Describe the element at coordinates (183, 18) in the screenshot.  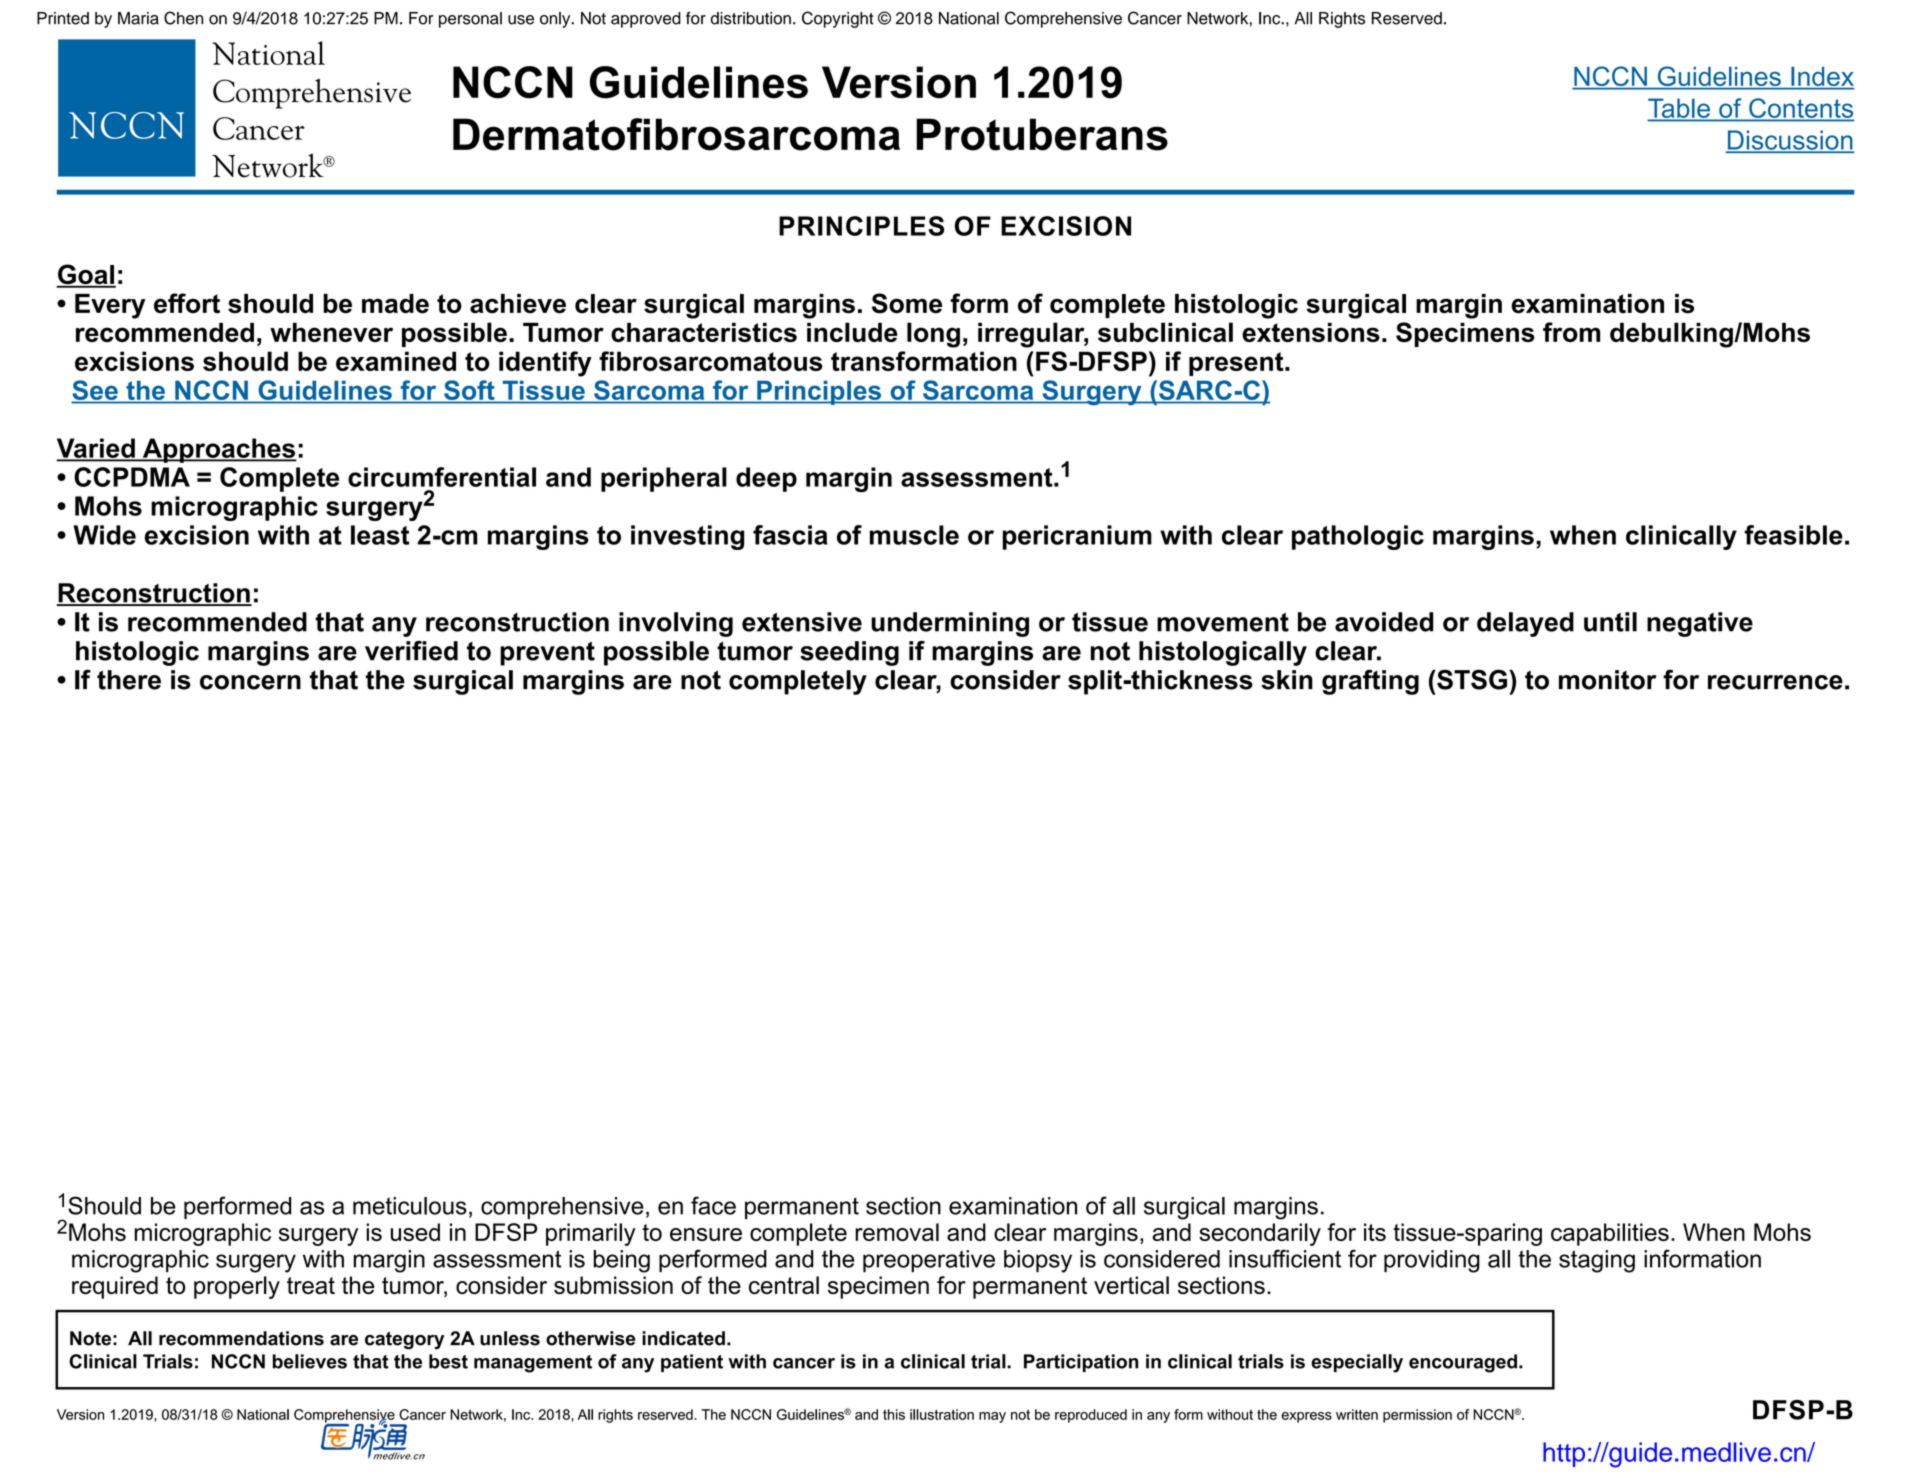
I see `Chen` at that location.
